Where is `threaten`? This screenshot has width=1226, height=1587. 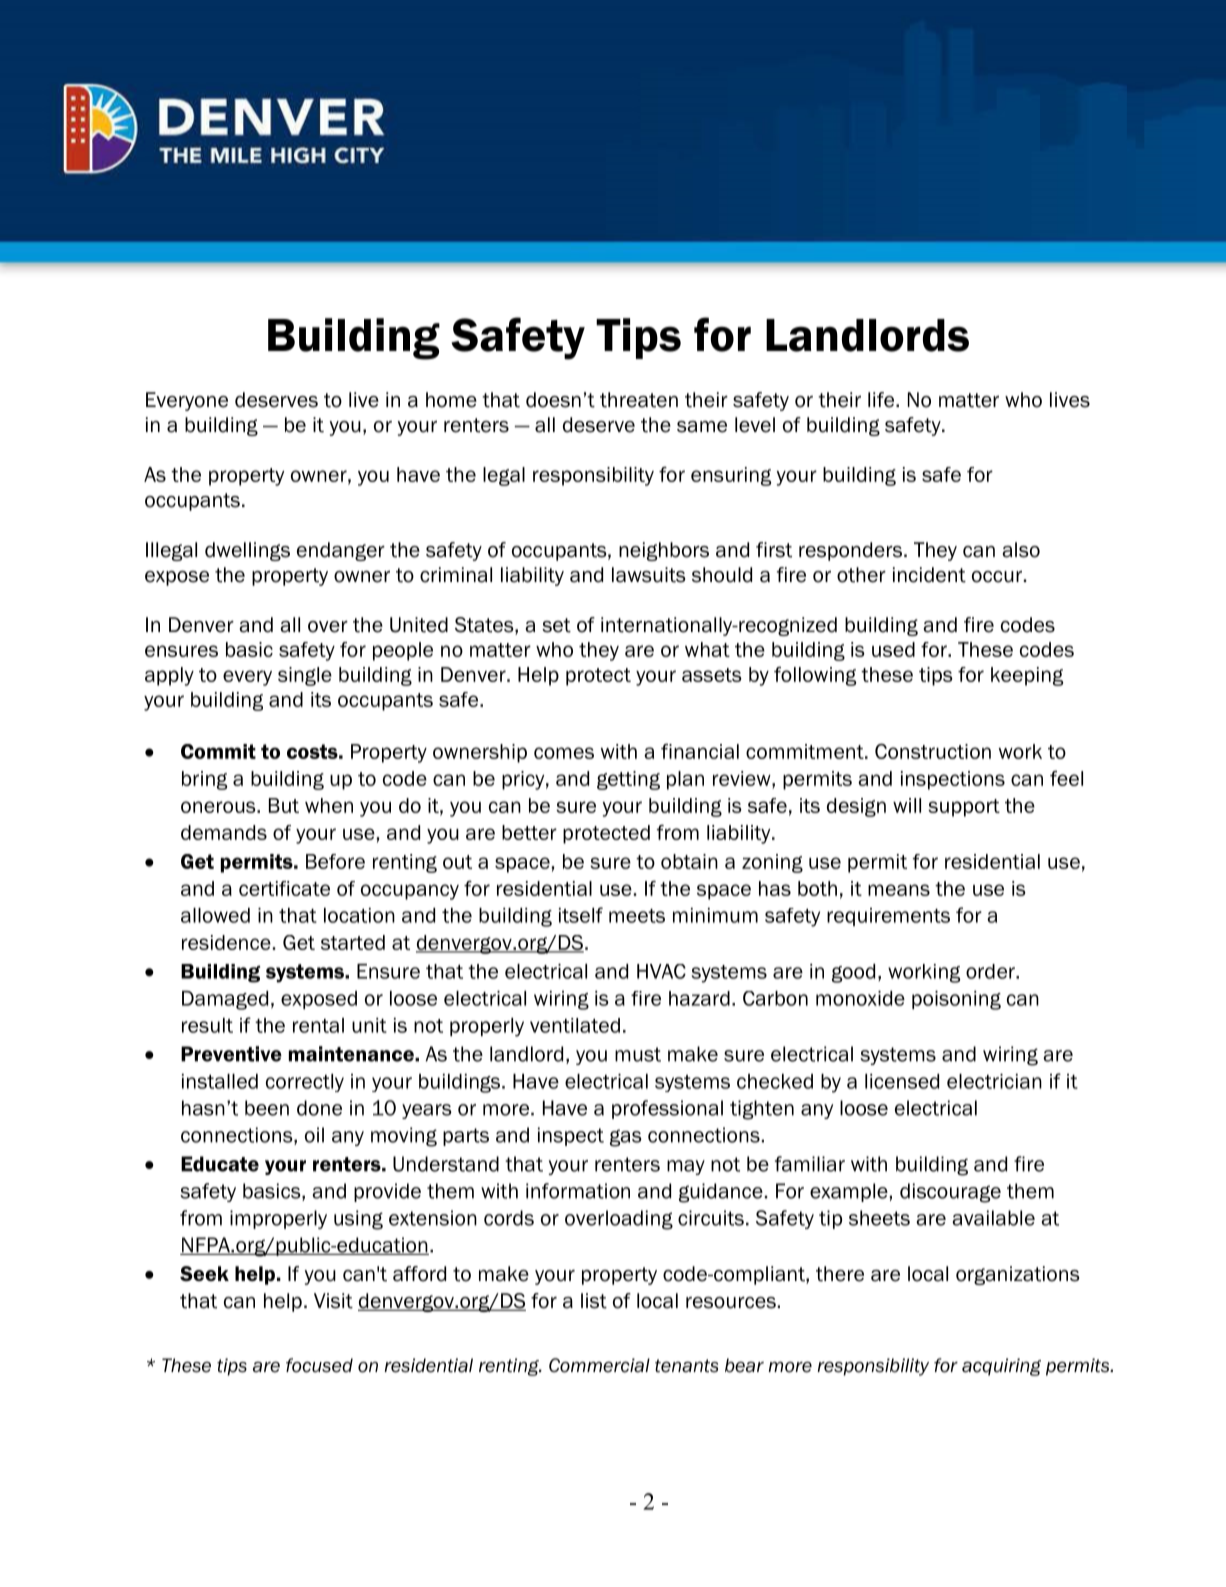
threaten is located at coordinates (639, 400).
